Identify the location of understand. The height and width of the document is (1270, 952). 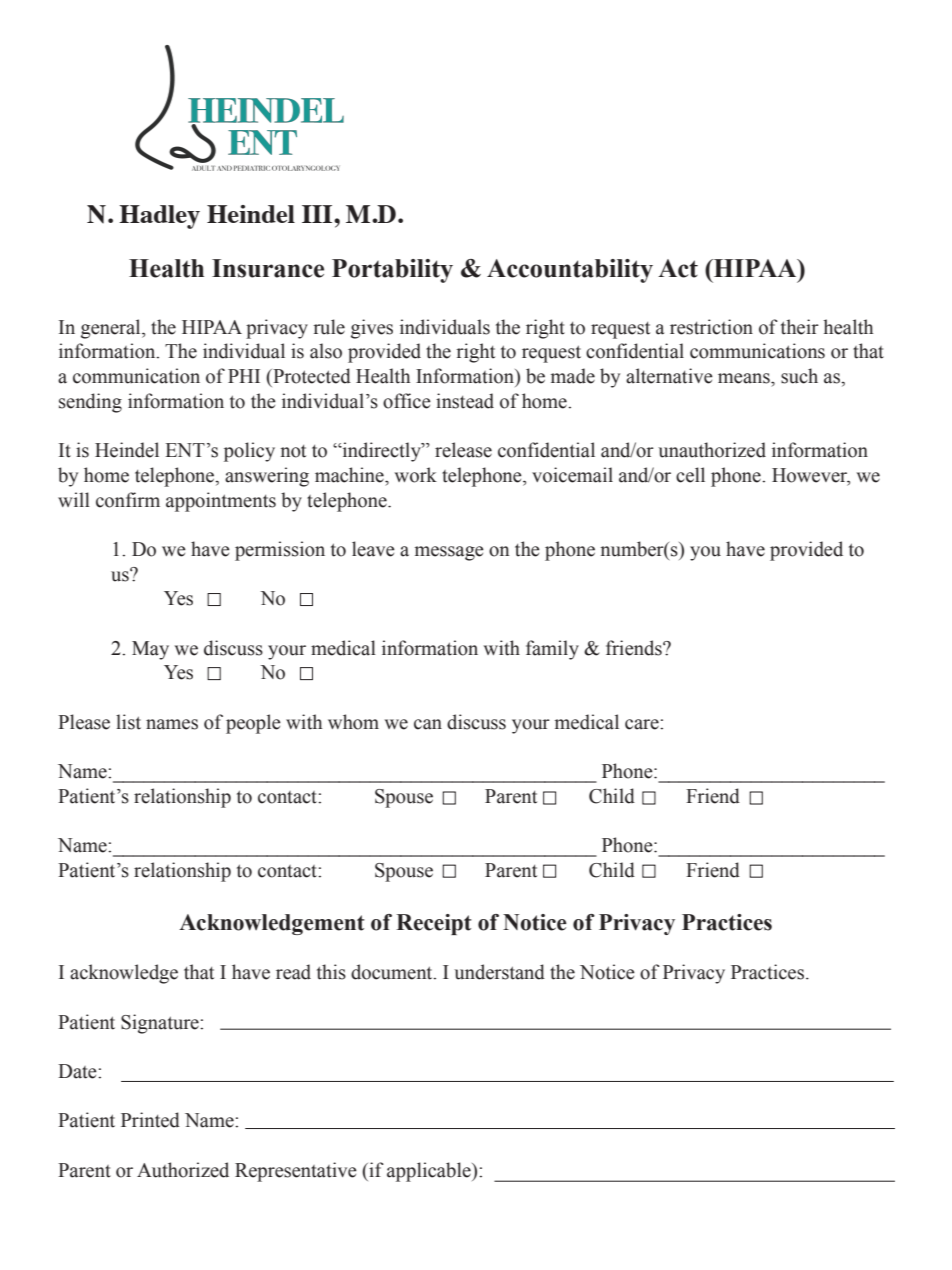
(499, 972).
